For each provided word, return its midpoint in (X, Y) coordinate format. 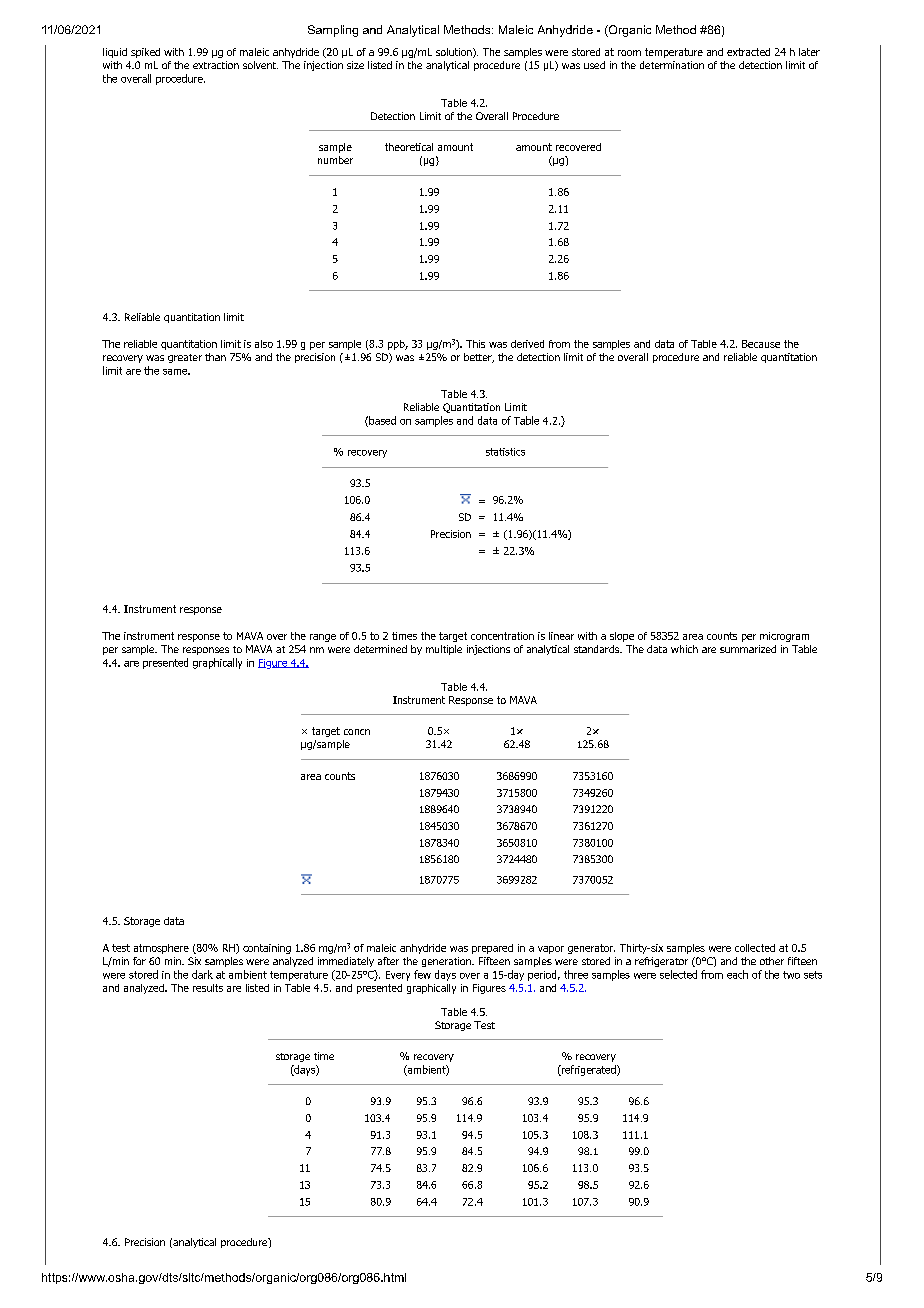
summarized (748, 649)
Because (761, 344)
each (737, 974)
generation (447, 962)
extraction (216, 65)
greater (185, 358)
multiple (444, 650)
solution (455, 53)
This (475, 344)
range (323, 638)
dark (202, 974)
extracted (748, 52)
